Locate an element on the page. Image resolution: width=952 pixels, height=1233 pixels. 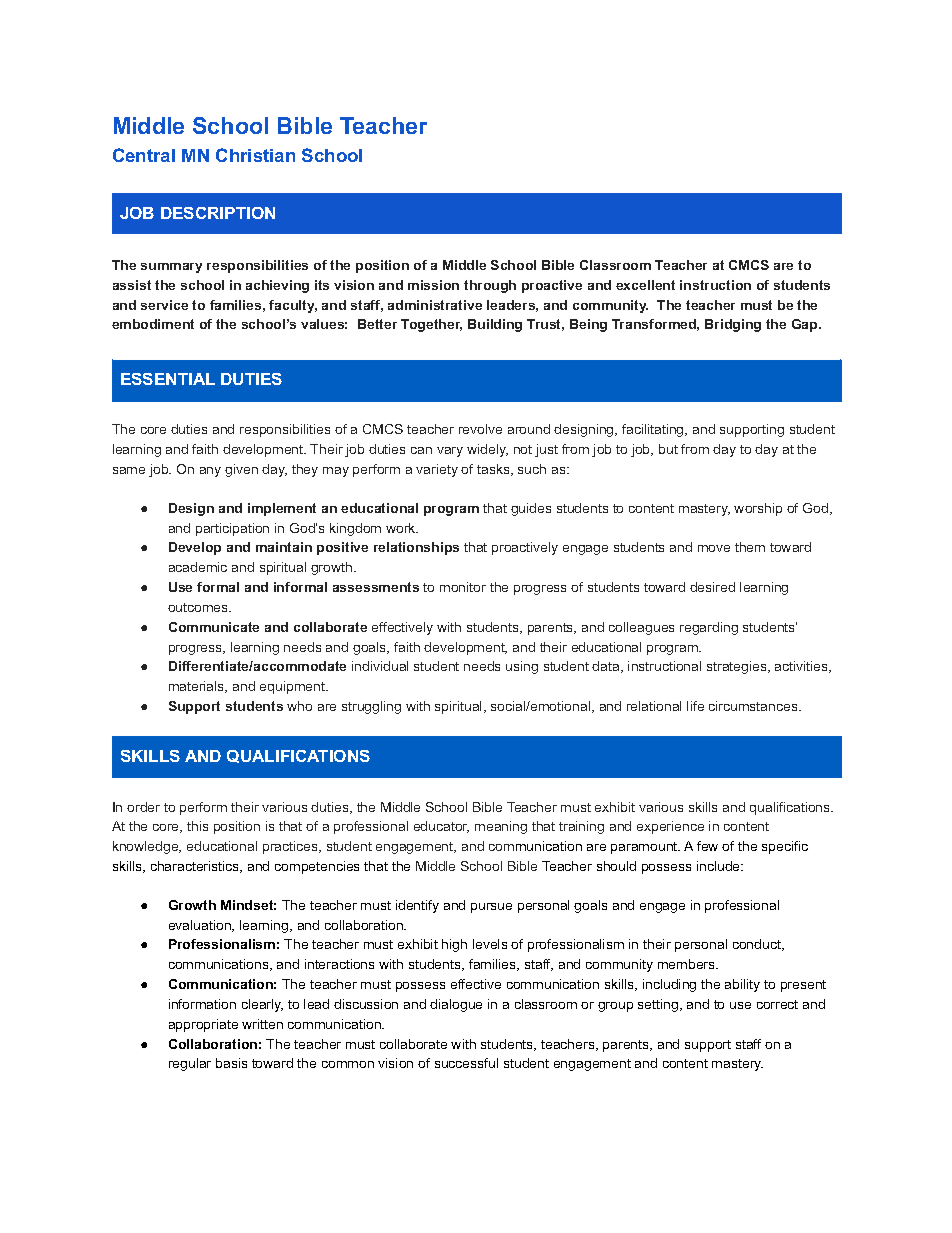
materials is located at coordinates (198, 687).
